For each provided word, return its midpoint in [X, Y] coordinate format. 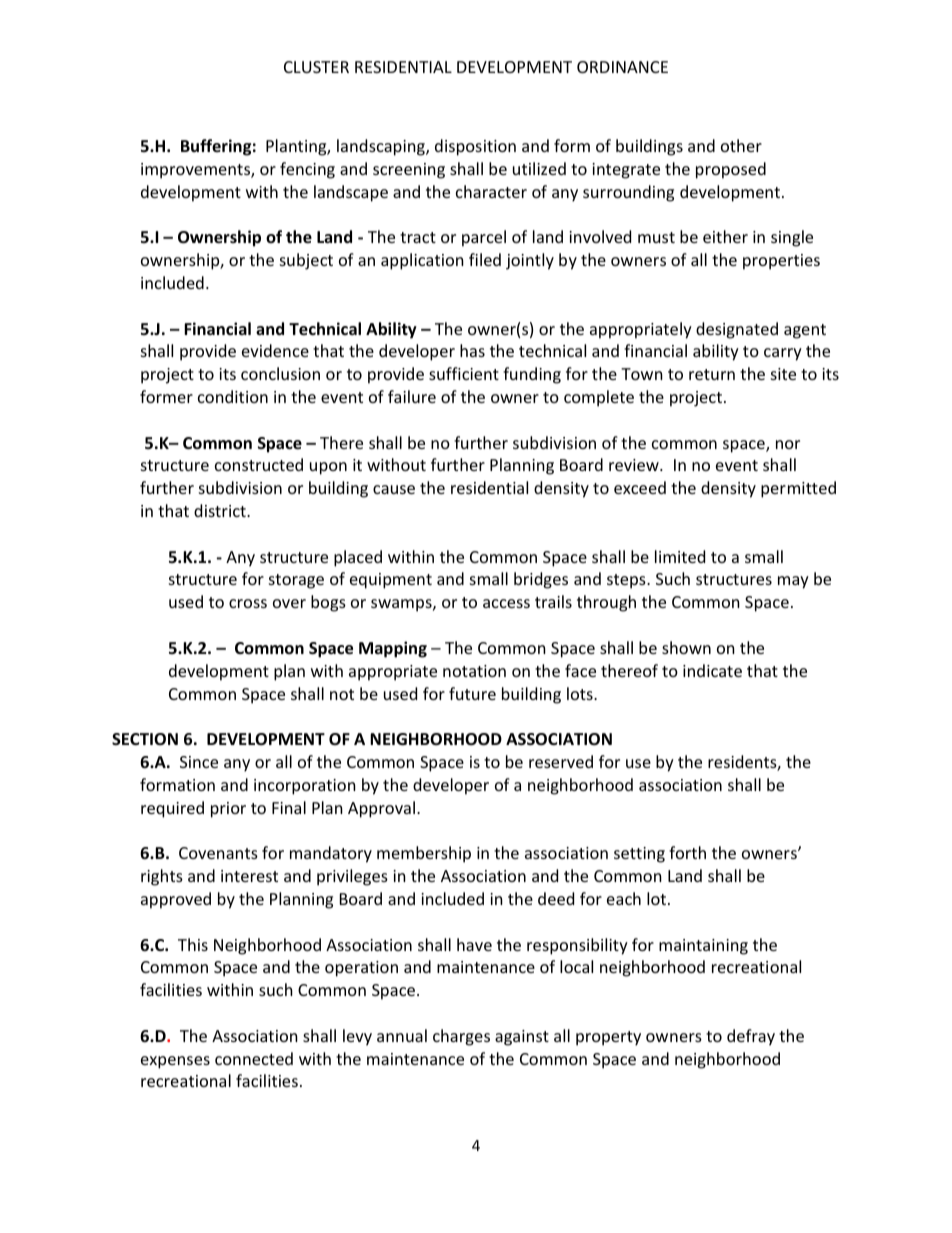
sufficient [464, 373]
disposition [475, 147]
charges [461, 1037]
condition [233, 396]
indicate [712, 670]
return [712, 374]
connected [254, 1058]
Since [199, 762]
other [741, 145]
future [472, 693]
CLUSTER [316, 67]
